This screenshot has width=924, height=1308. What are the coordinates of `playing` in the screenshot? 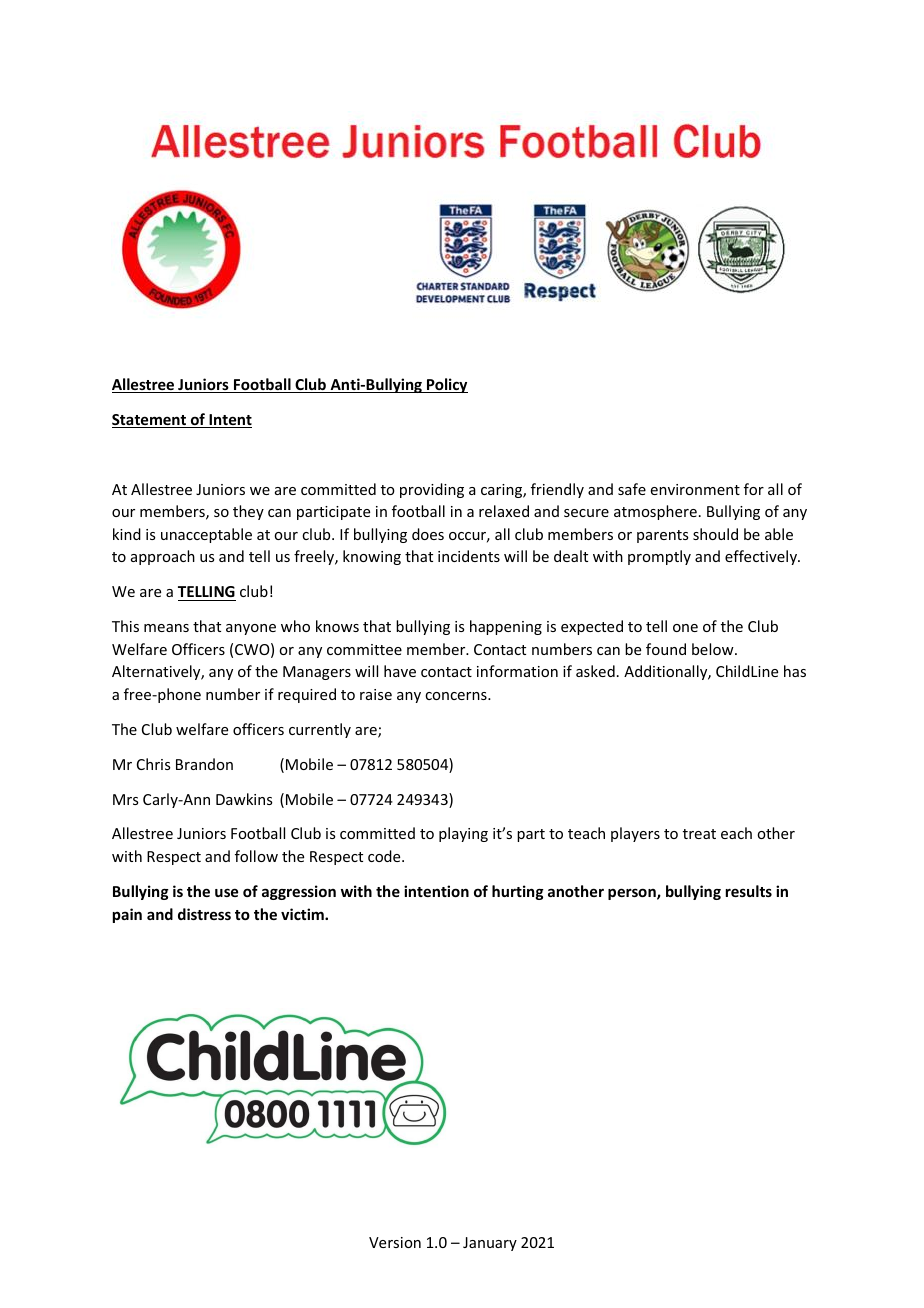 It's located at (463, 834).
